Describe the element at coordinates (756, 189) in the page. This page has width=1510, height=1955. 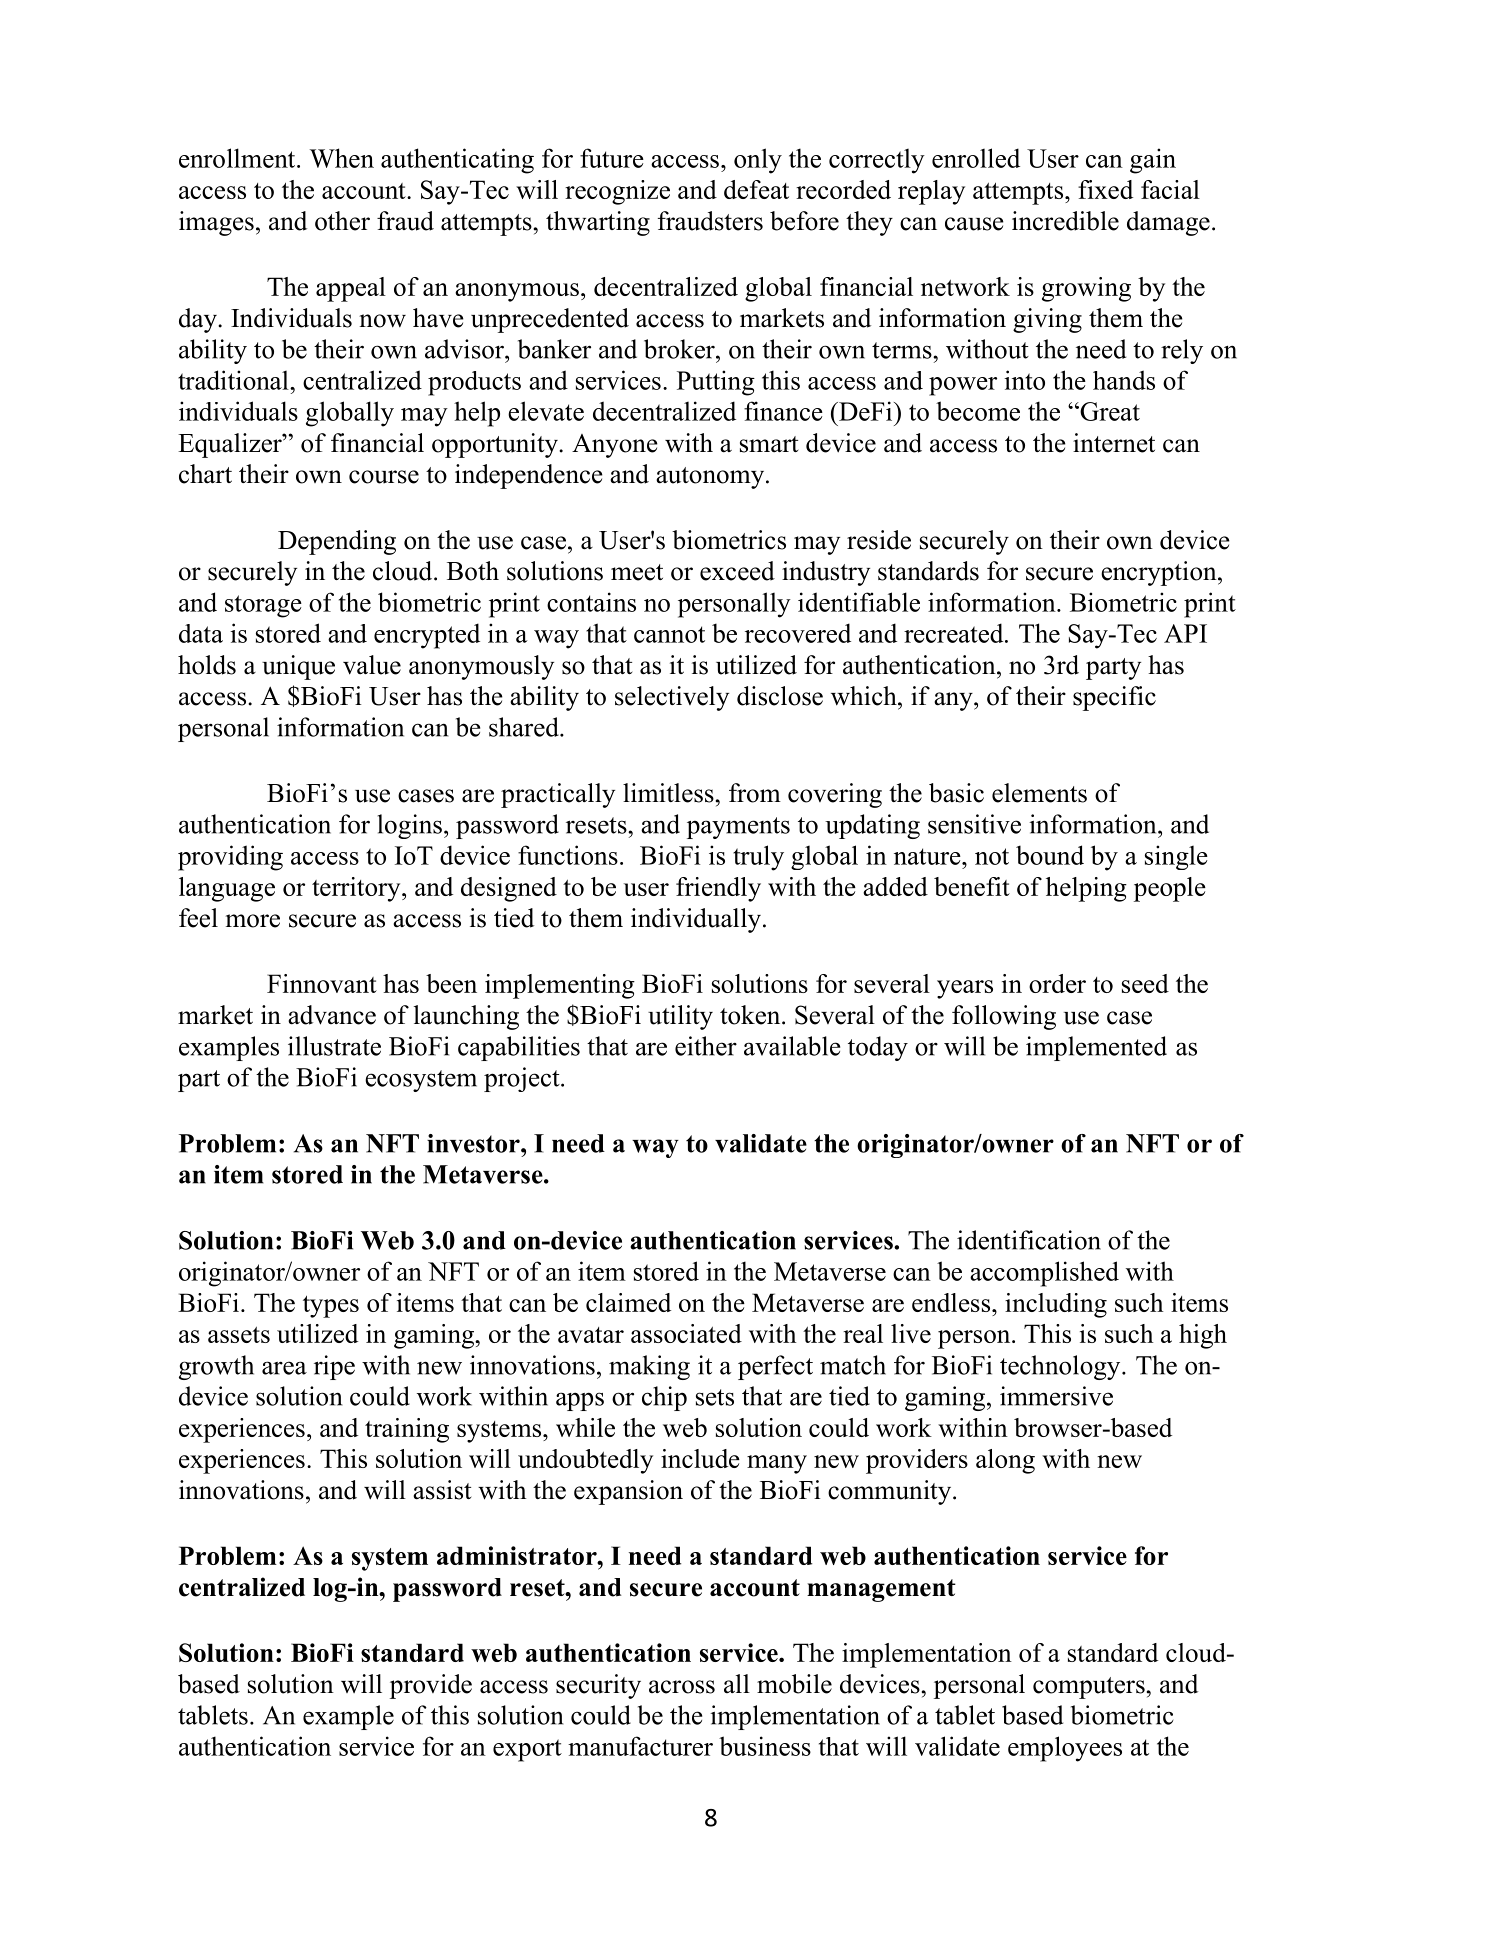
I see `defeat` at that location.
